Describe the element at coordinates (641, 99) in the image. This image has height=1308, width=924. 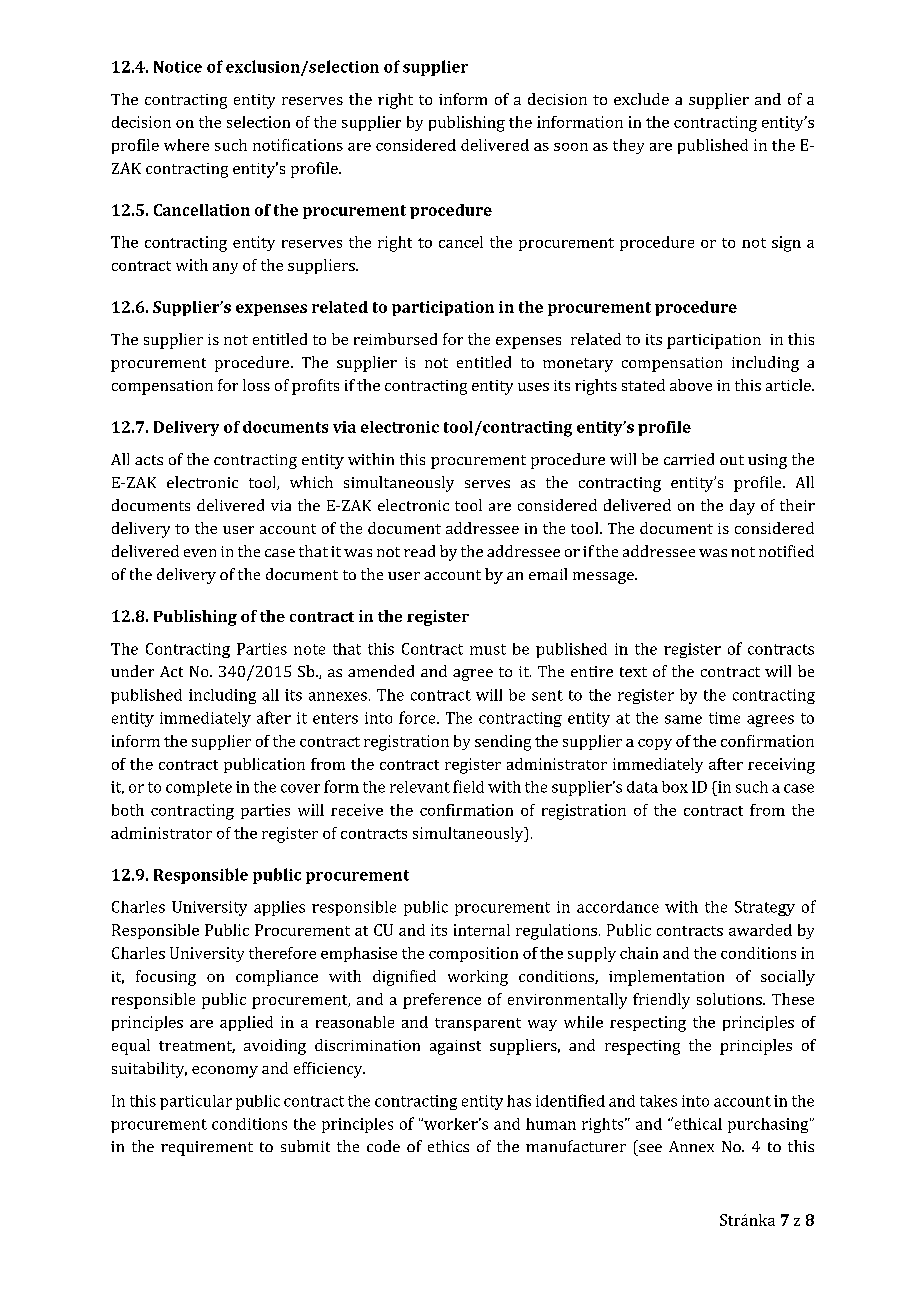
I see `exclude` at that location.
